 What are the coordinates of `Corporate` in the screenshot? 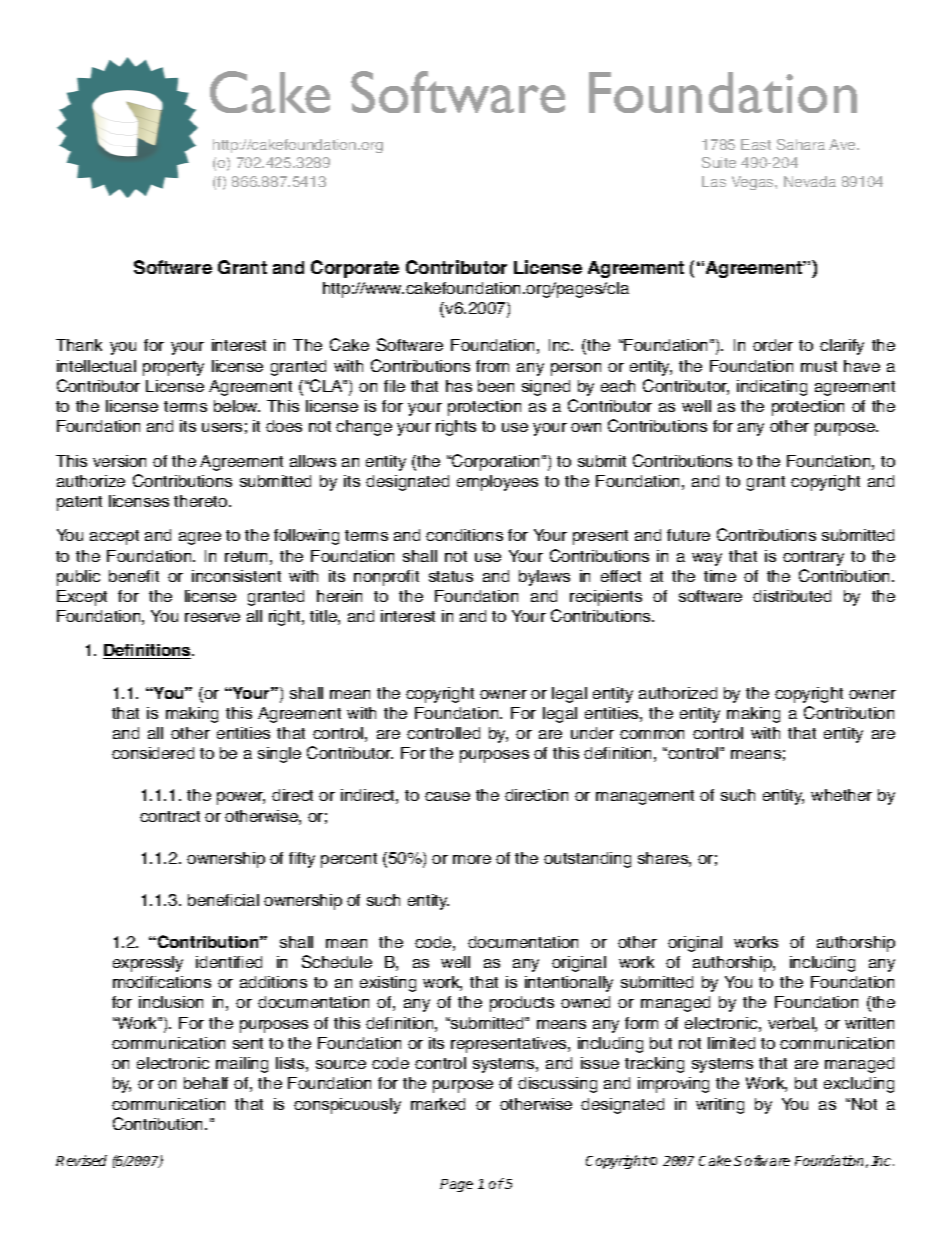 It's located at (355, 269).
